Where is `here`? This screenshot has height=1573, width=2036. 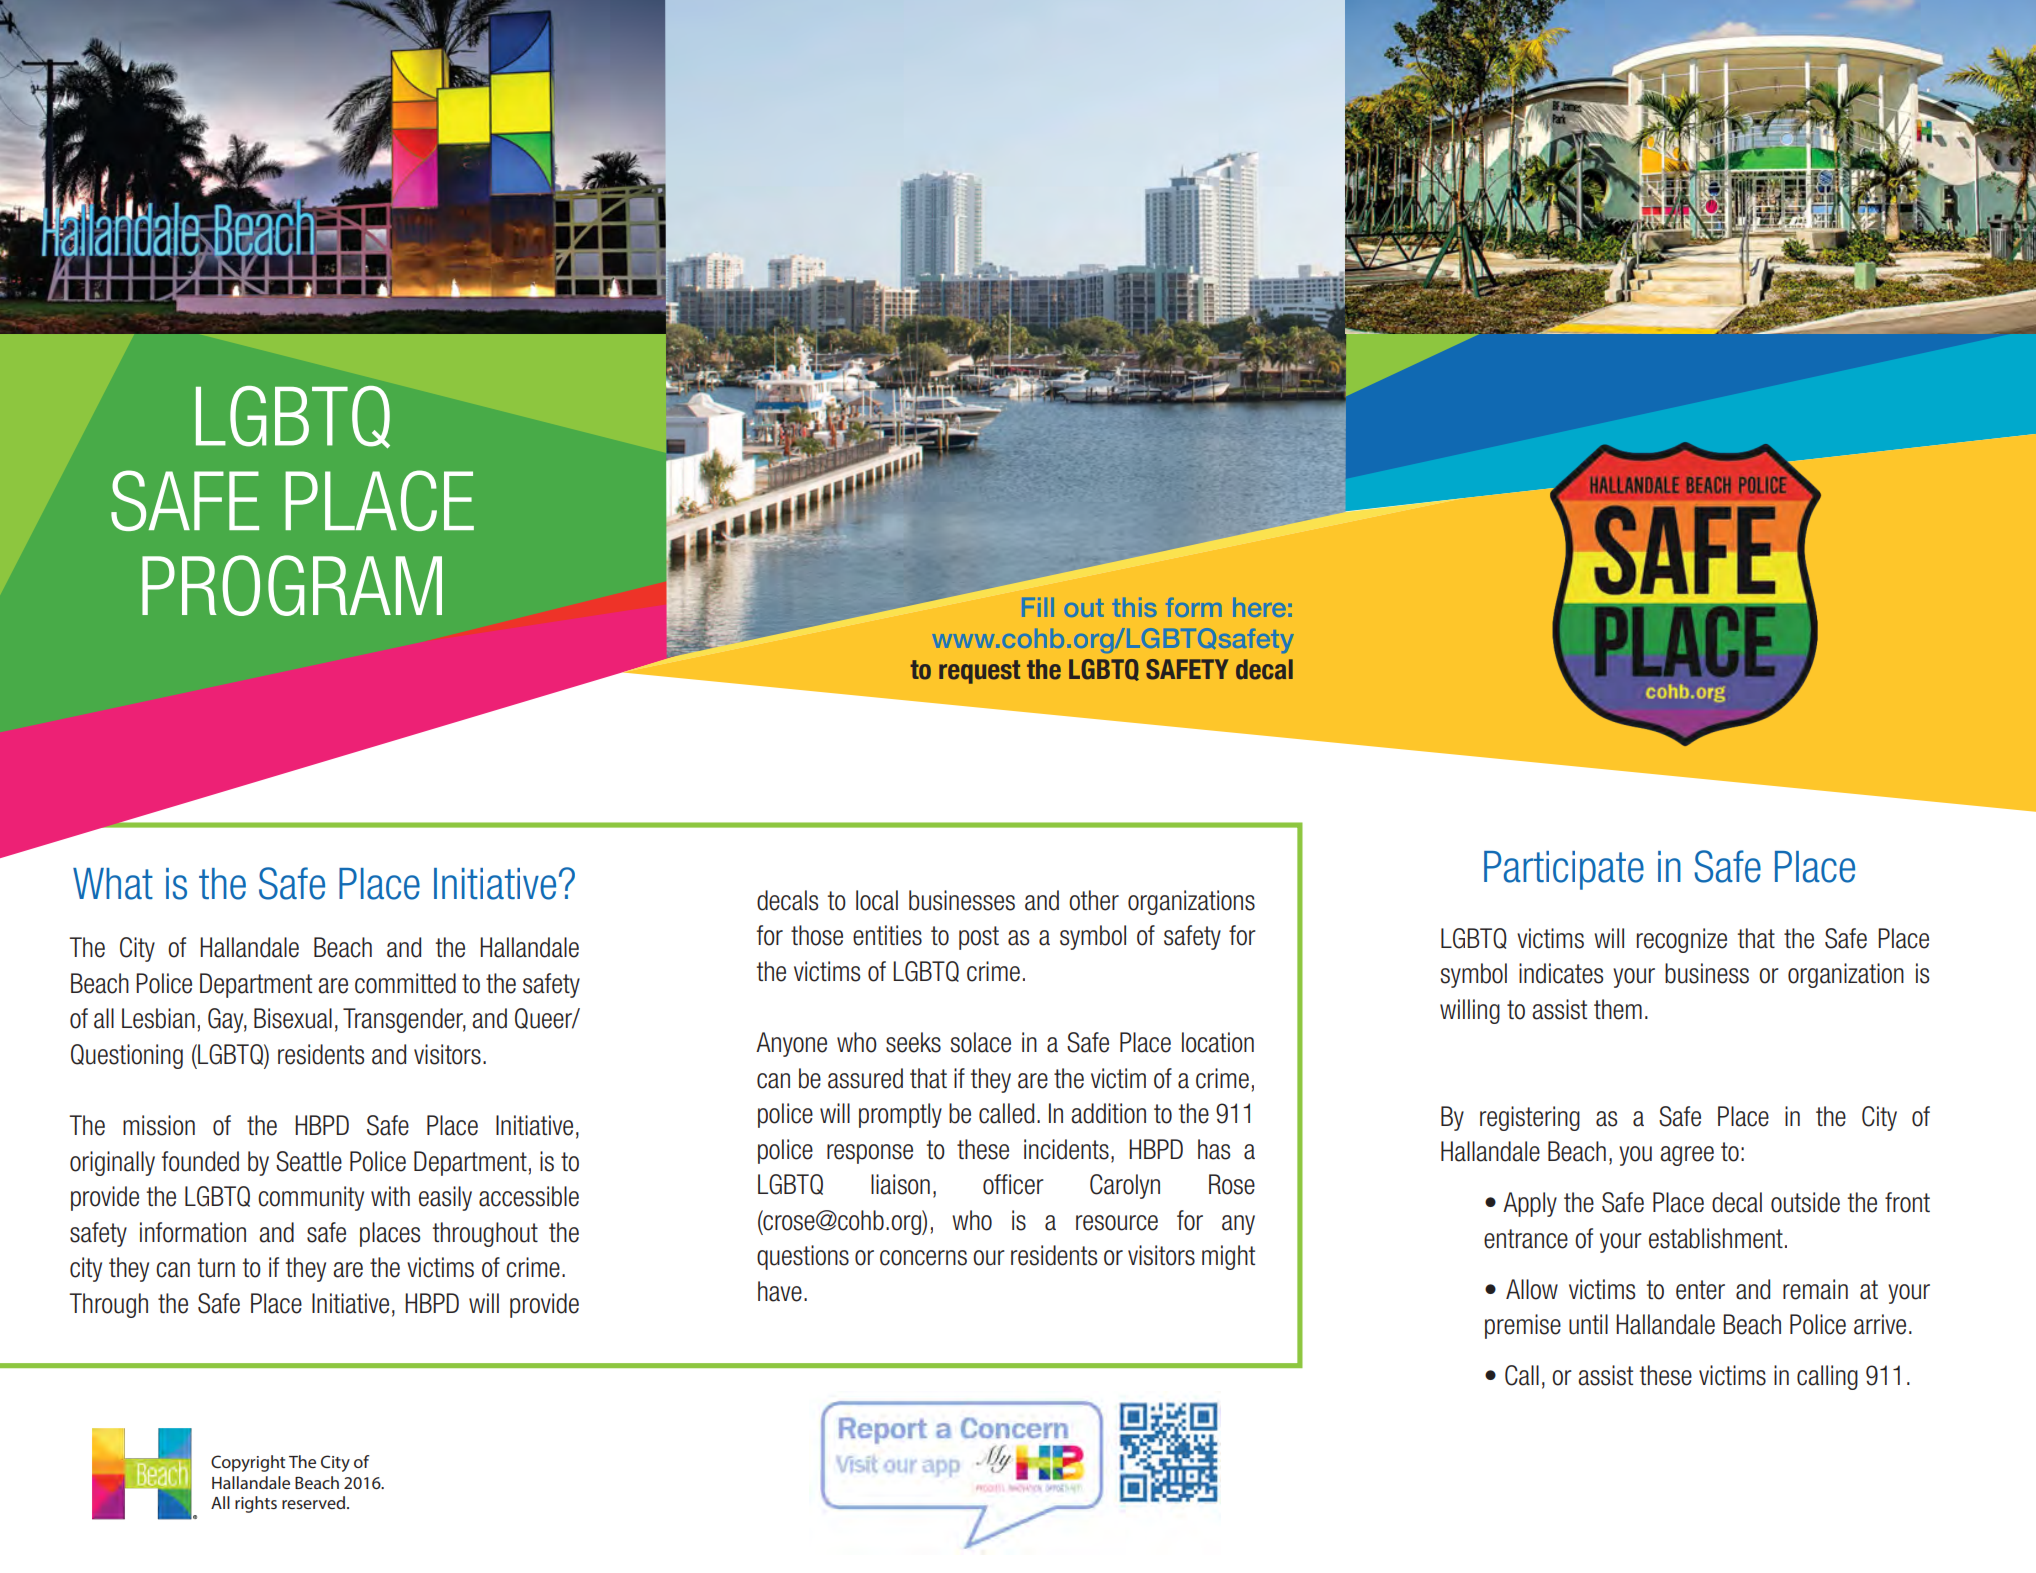
here is located at coordinates (1259, 607).
